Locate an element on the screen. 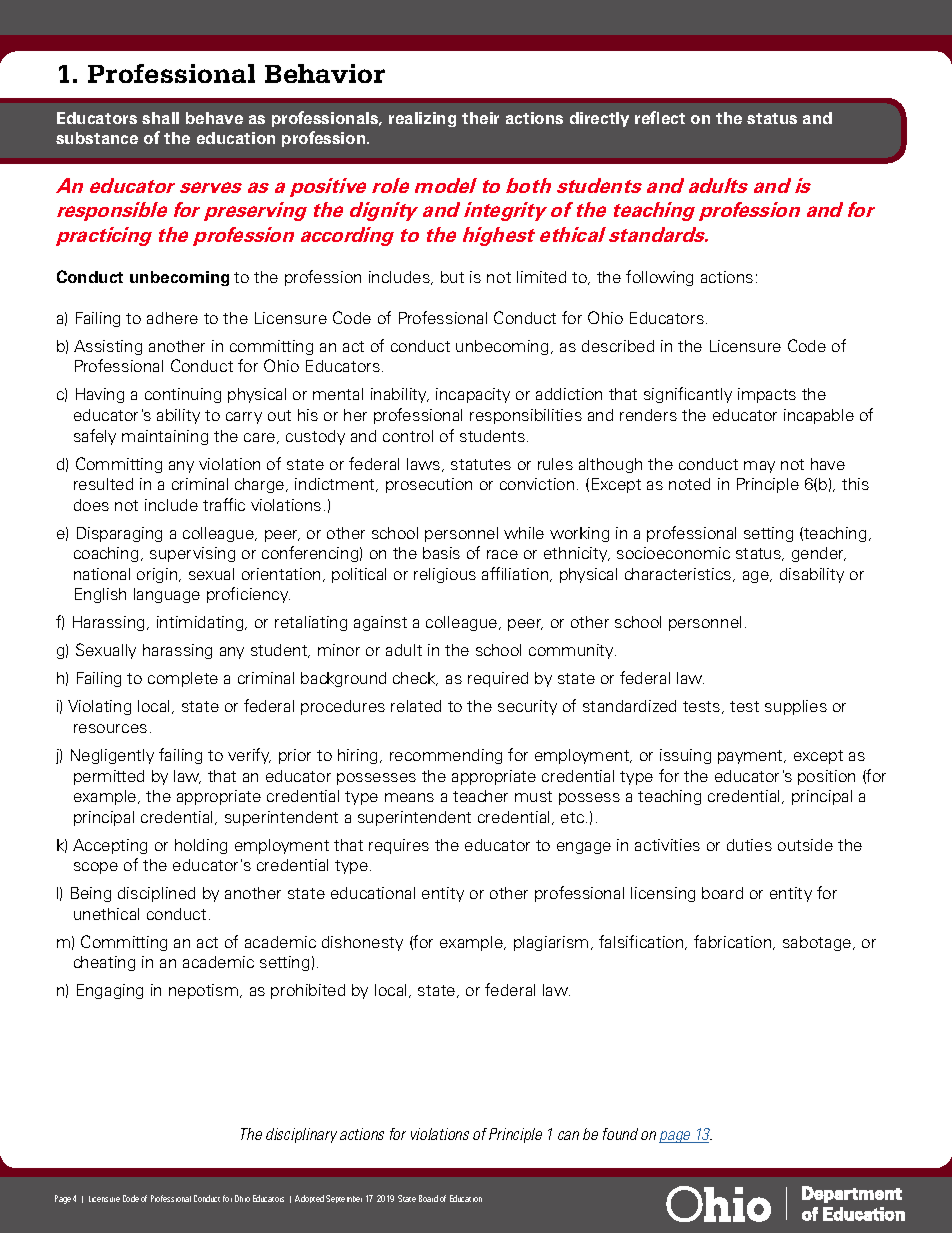 The image size is (952, 1233). supplies is located at coordinates (796, 707).
